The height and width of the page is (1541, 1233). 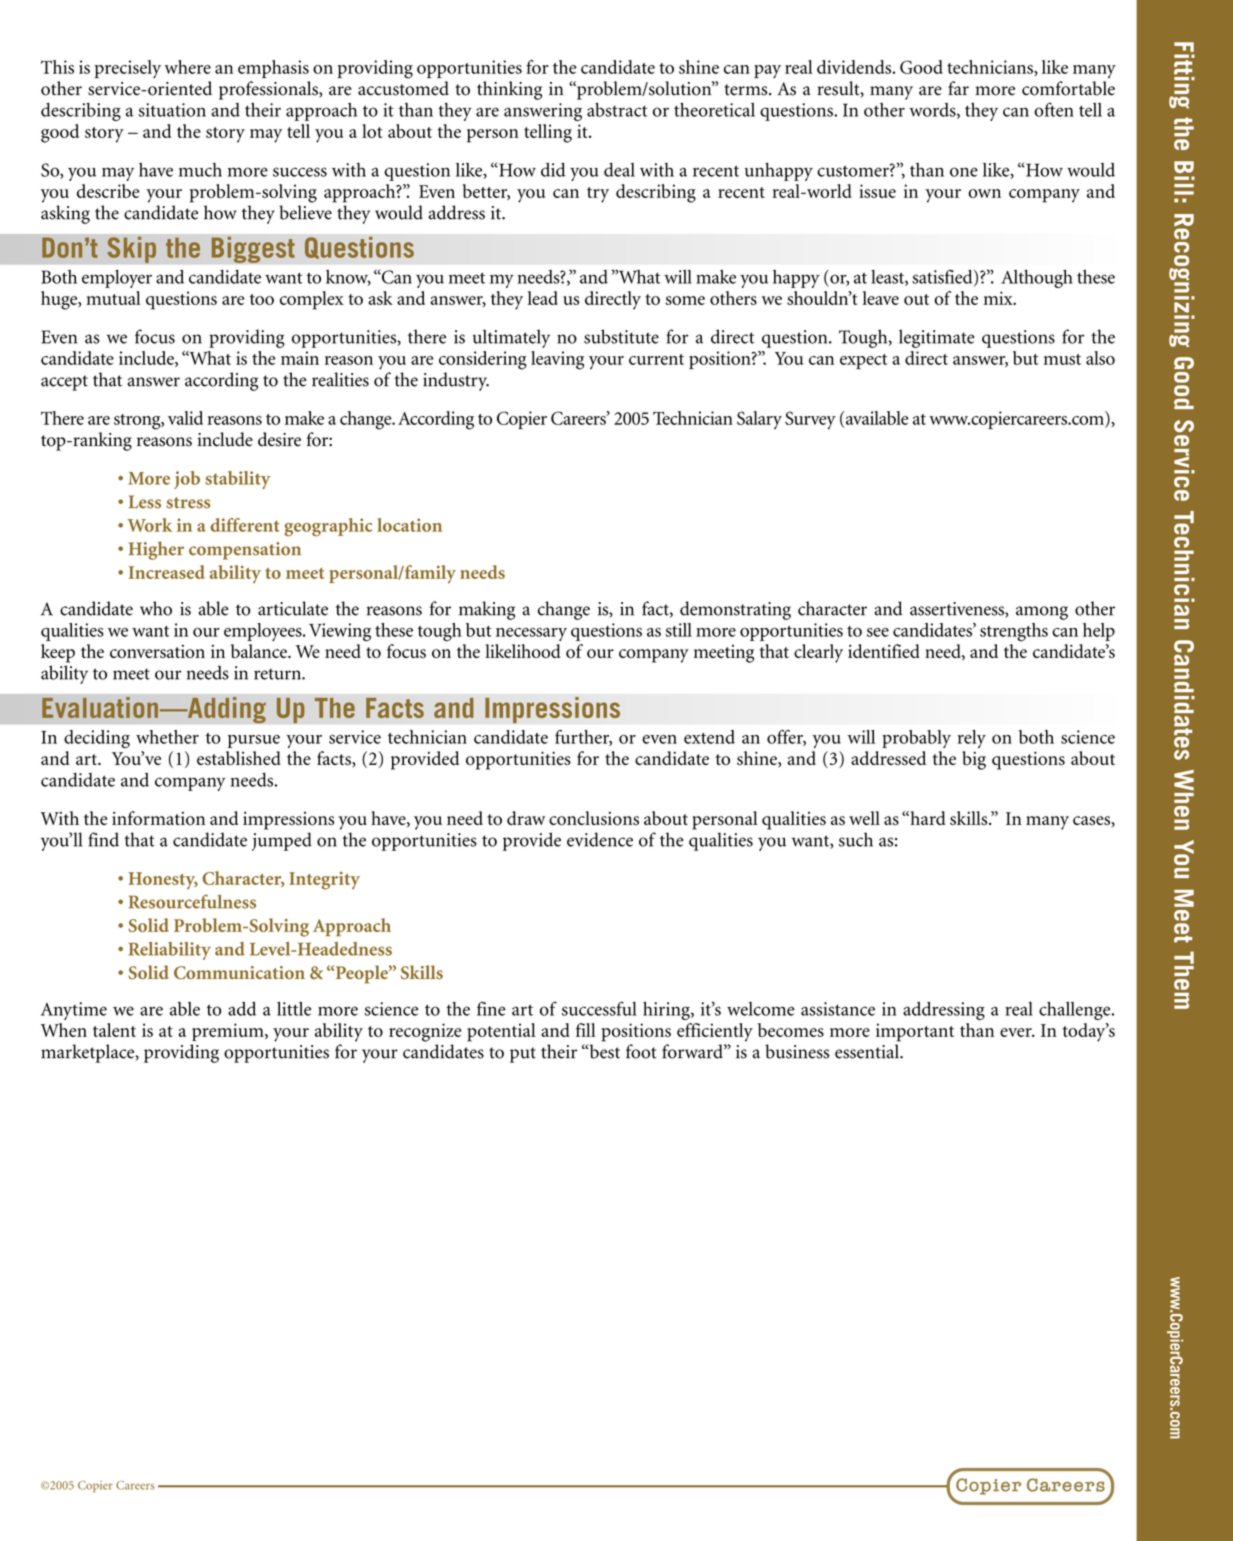 I want to click on premium, so click(x=229, y=1032).
